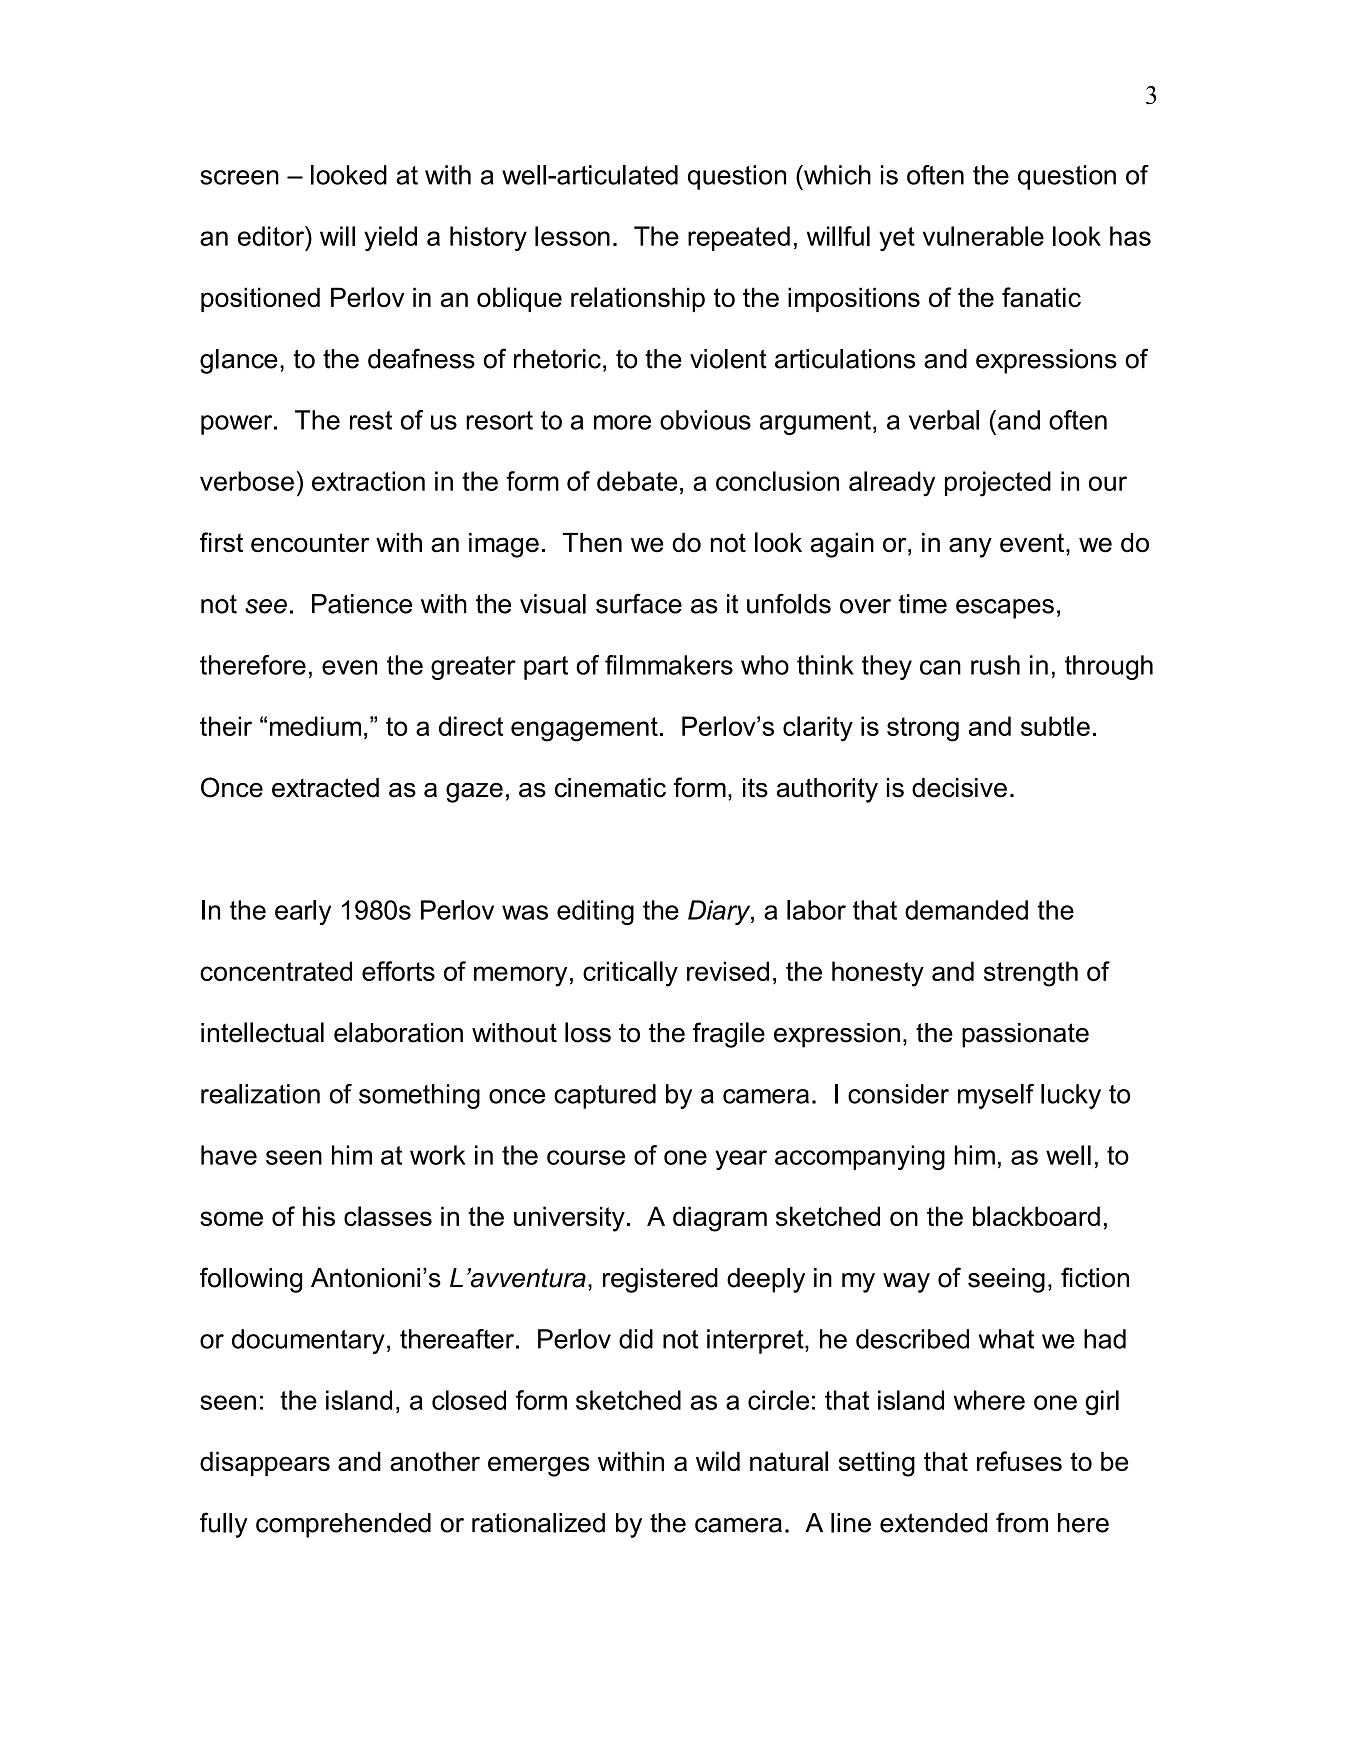  What do you see at coordinates (739, 238) in the screenshot?
I see `repeated` at bounding box center [739, 238].
